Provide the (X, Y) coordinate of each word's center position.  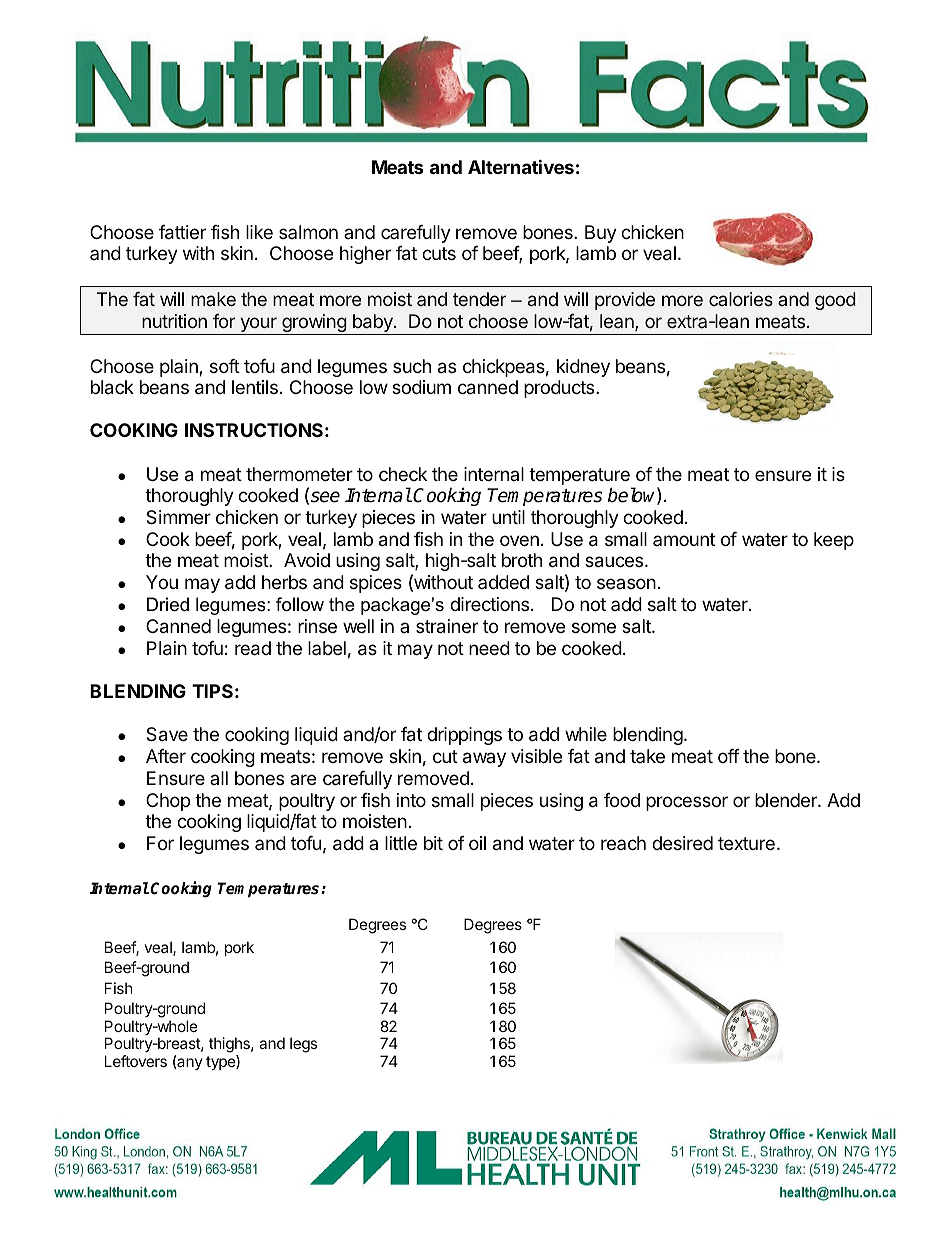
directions (489, 604)
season (626, 583)
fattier (182, 232)
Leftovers (136, 1061)
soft (225, 366)
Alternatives (521, 166)
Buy (601, 234)
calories (741, 299)
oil (477, 843)
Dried (168, 604)
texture (746, 843)
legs (303, 1045)
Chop (168, 802)
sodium (421, 387)
